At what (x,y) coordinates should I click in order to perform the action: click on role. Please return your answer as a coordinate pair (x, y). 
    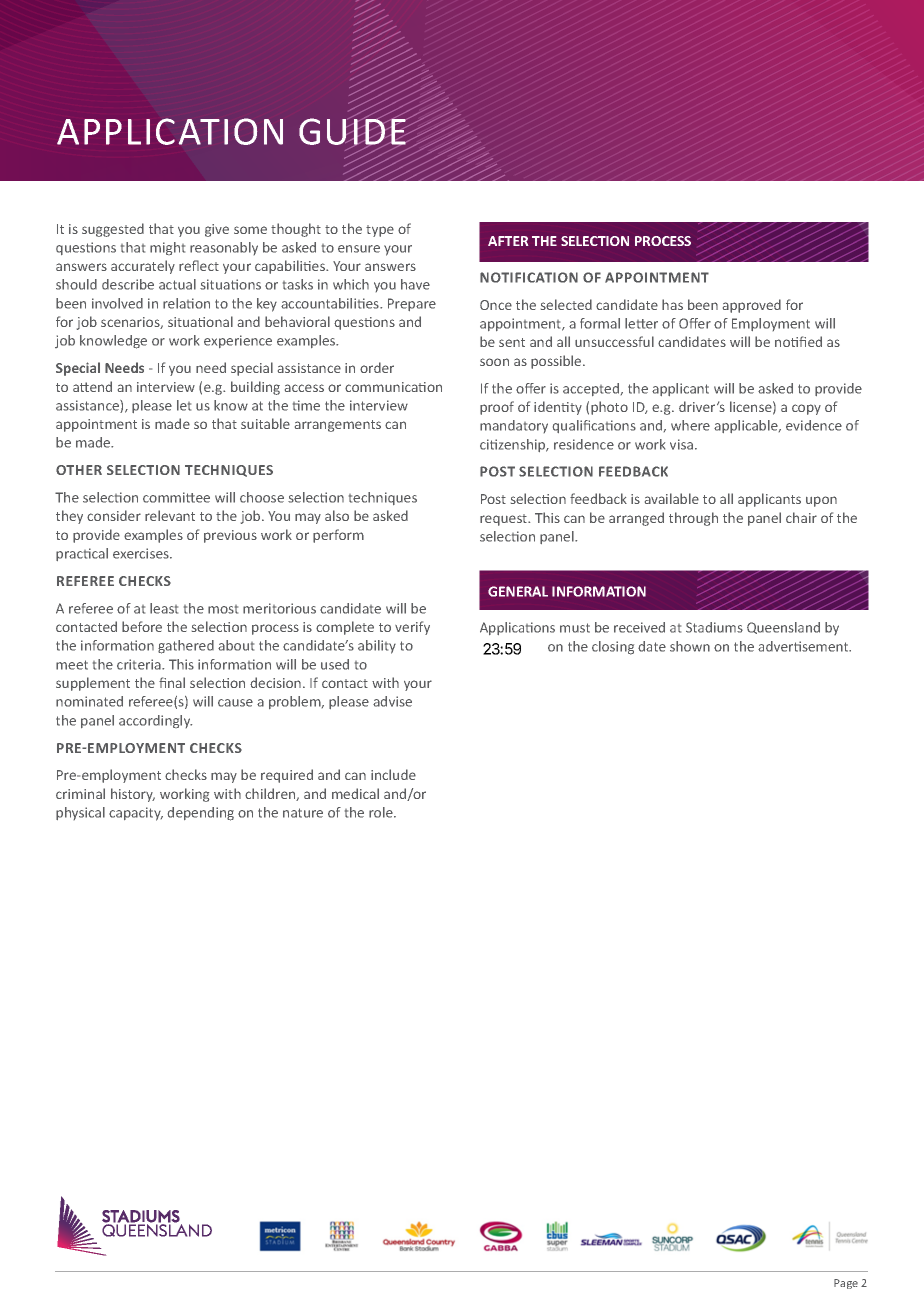
    Looking at the image, I should click on (382, 812).
